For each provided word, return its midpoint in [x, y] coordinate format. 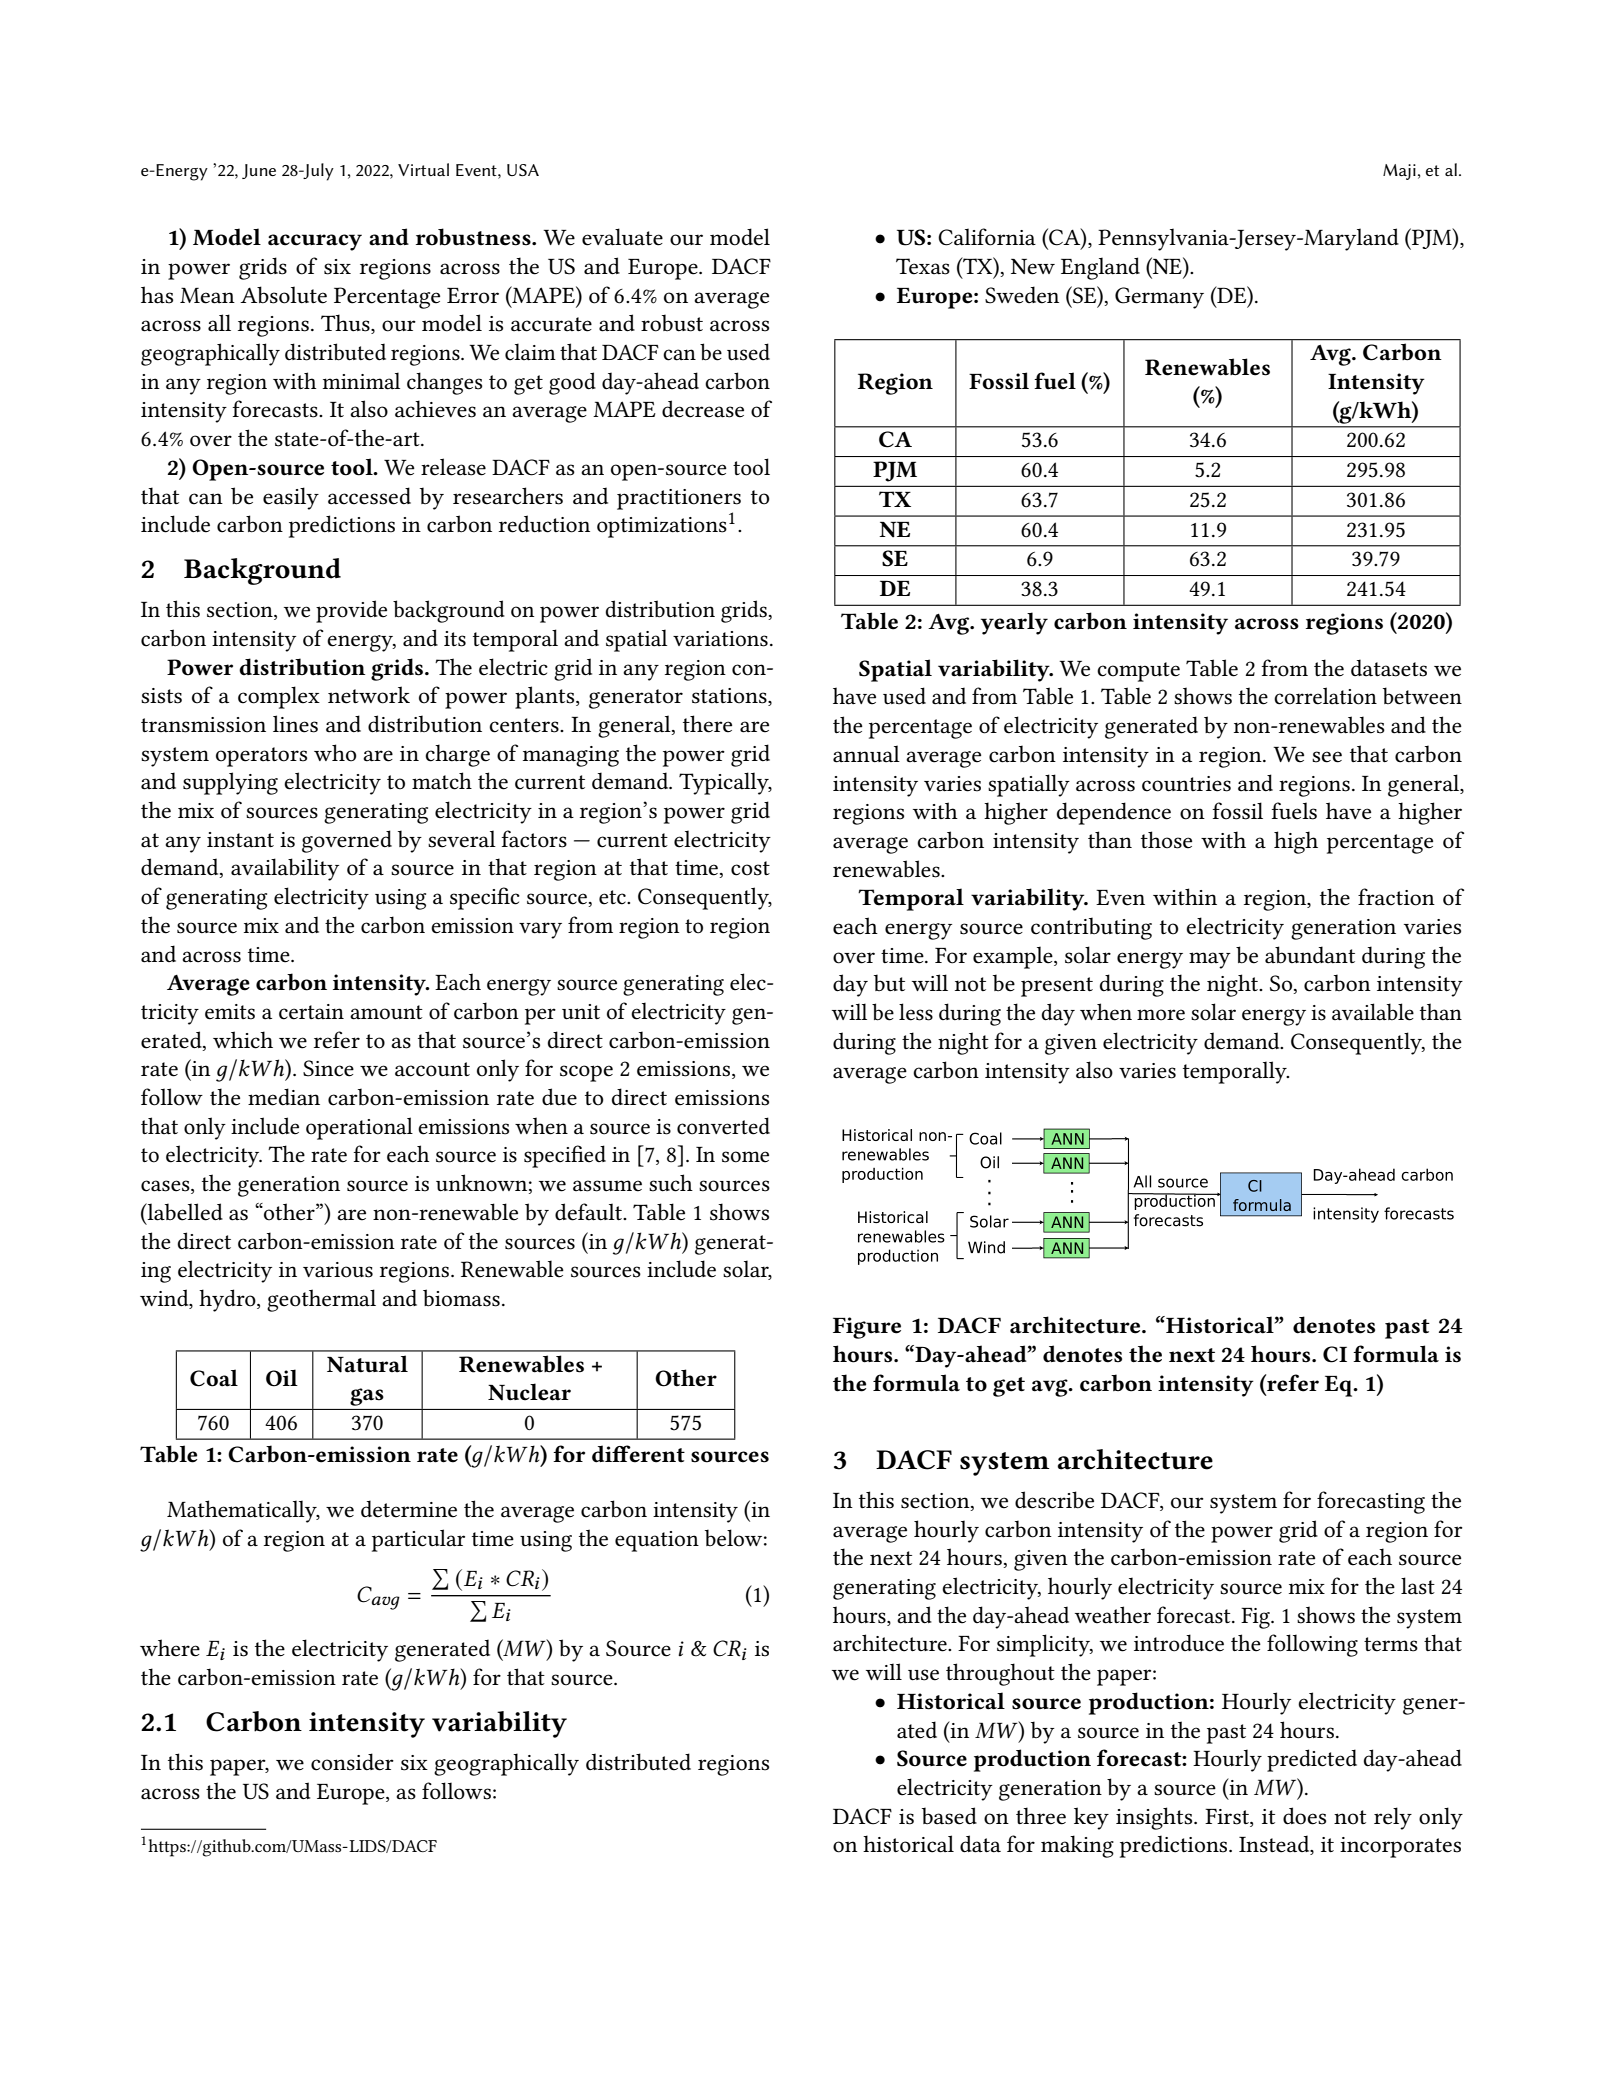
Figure [867, 1328]
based [949, 1816]
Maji [1399, 172]
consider [352, 1762]
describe [1054, 1500]
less [916, 1012]
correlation [1325, 696]
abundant [1310, 955]
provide [351, 611]
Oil [282, 1378]
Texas [923, 266]
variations [720, 639]
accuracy [315, 242]
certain [311, 1012]
